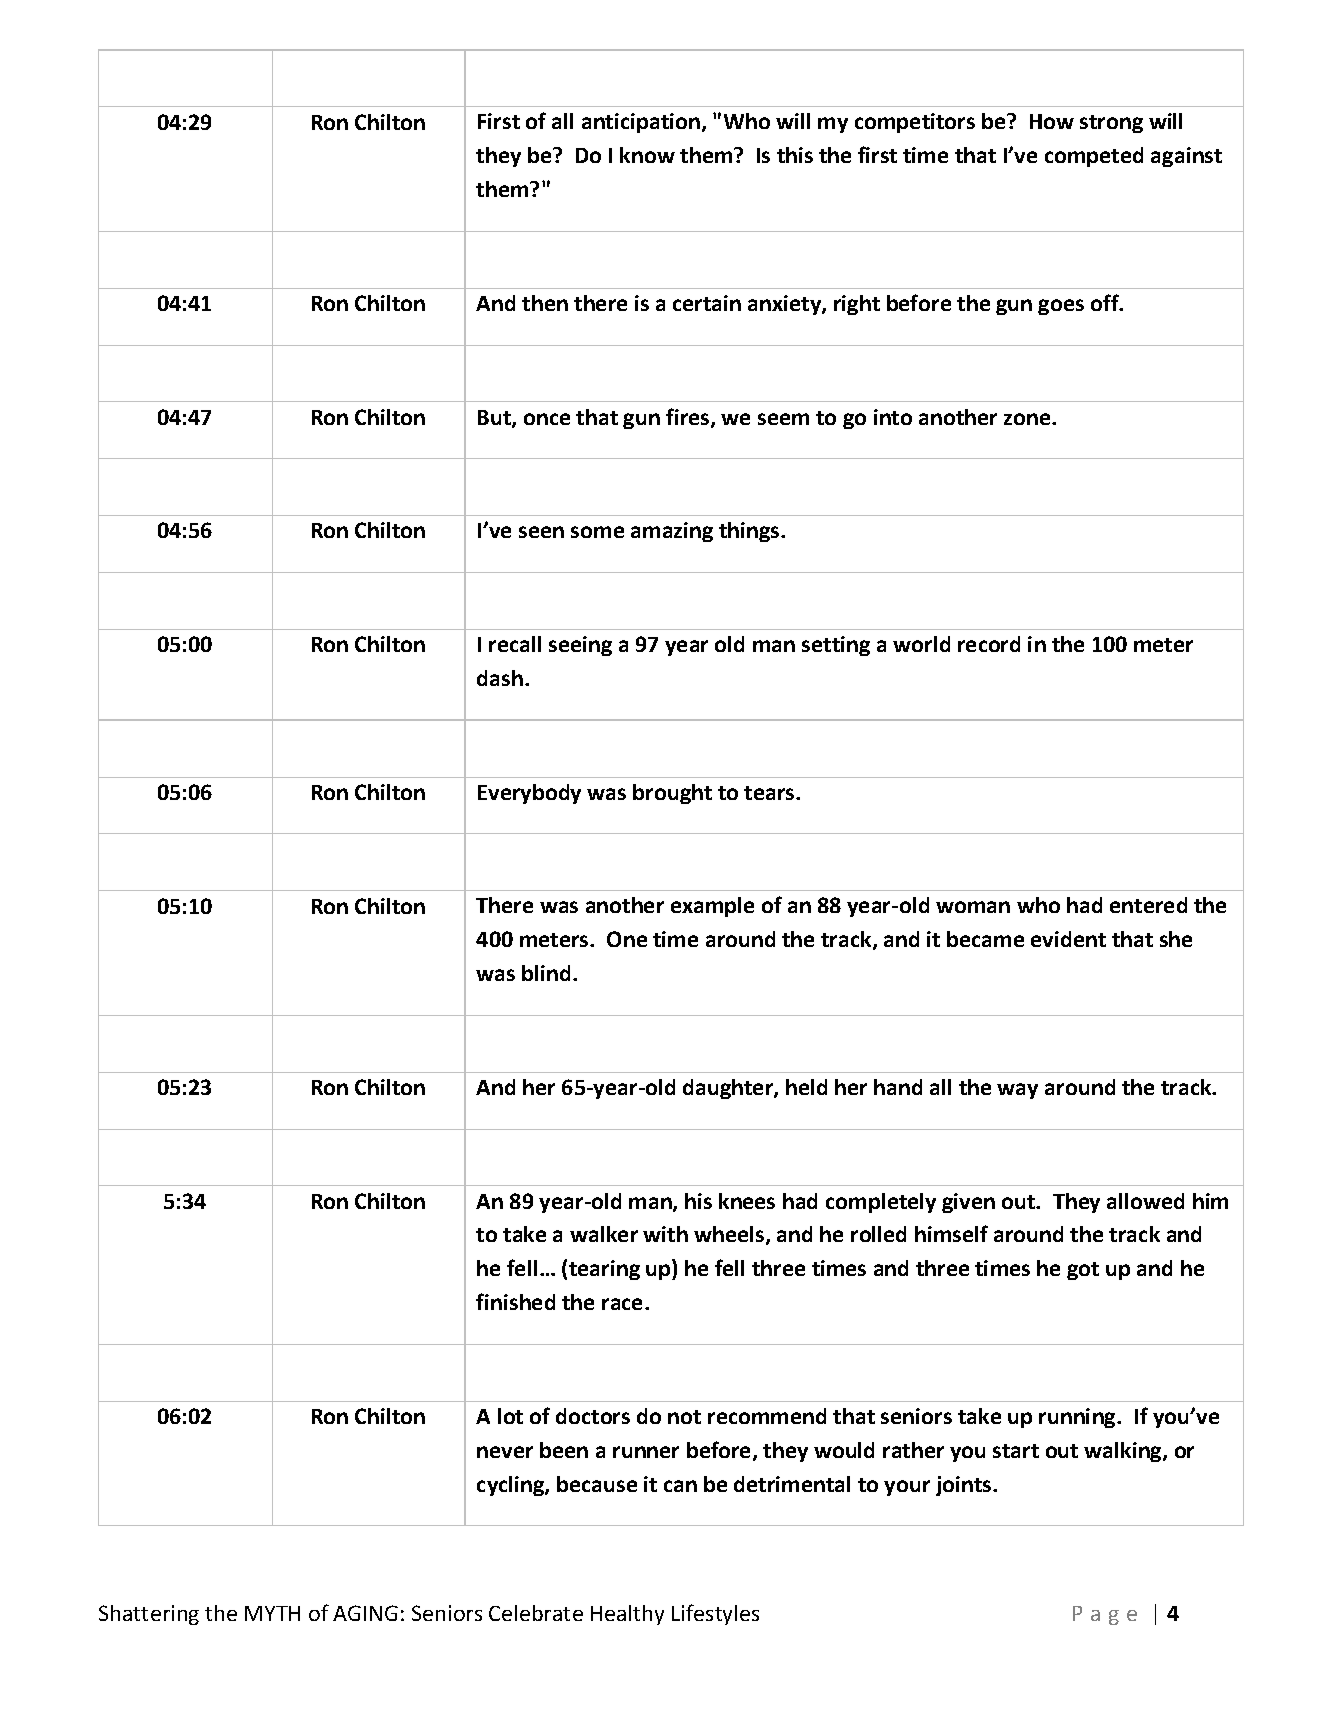  What do you see at coordinates (1068, 939) in the screenshot?
I see `evident` at bounding box center [1068, 939].
